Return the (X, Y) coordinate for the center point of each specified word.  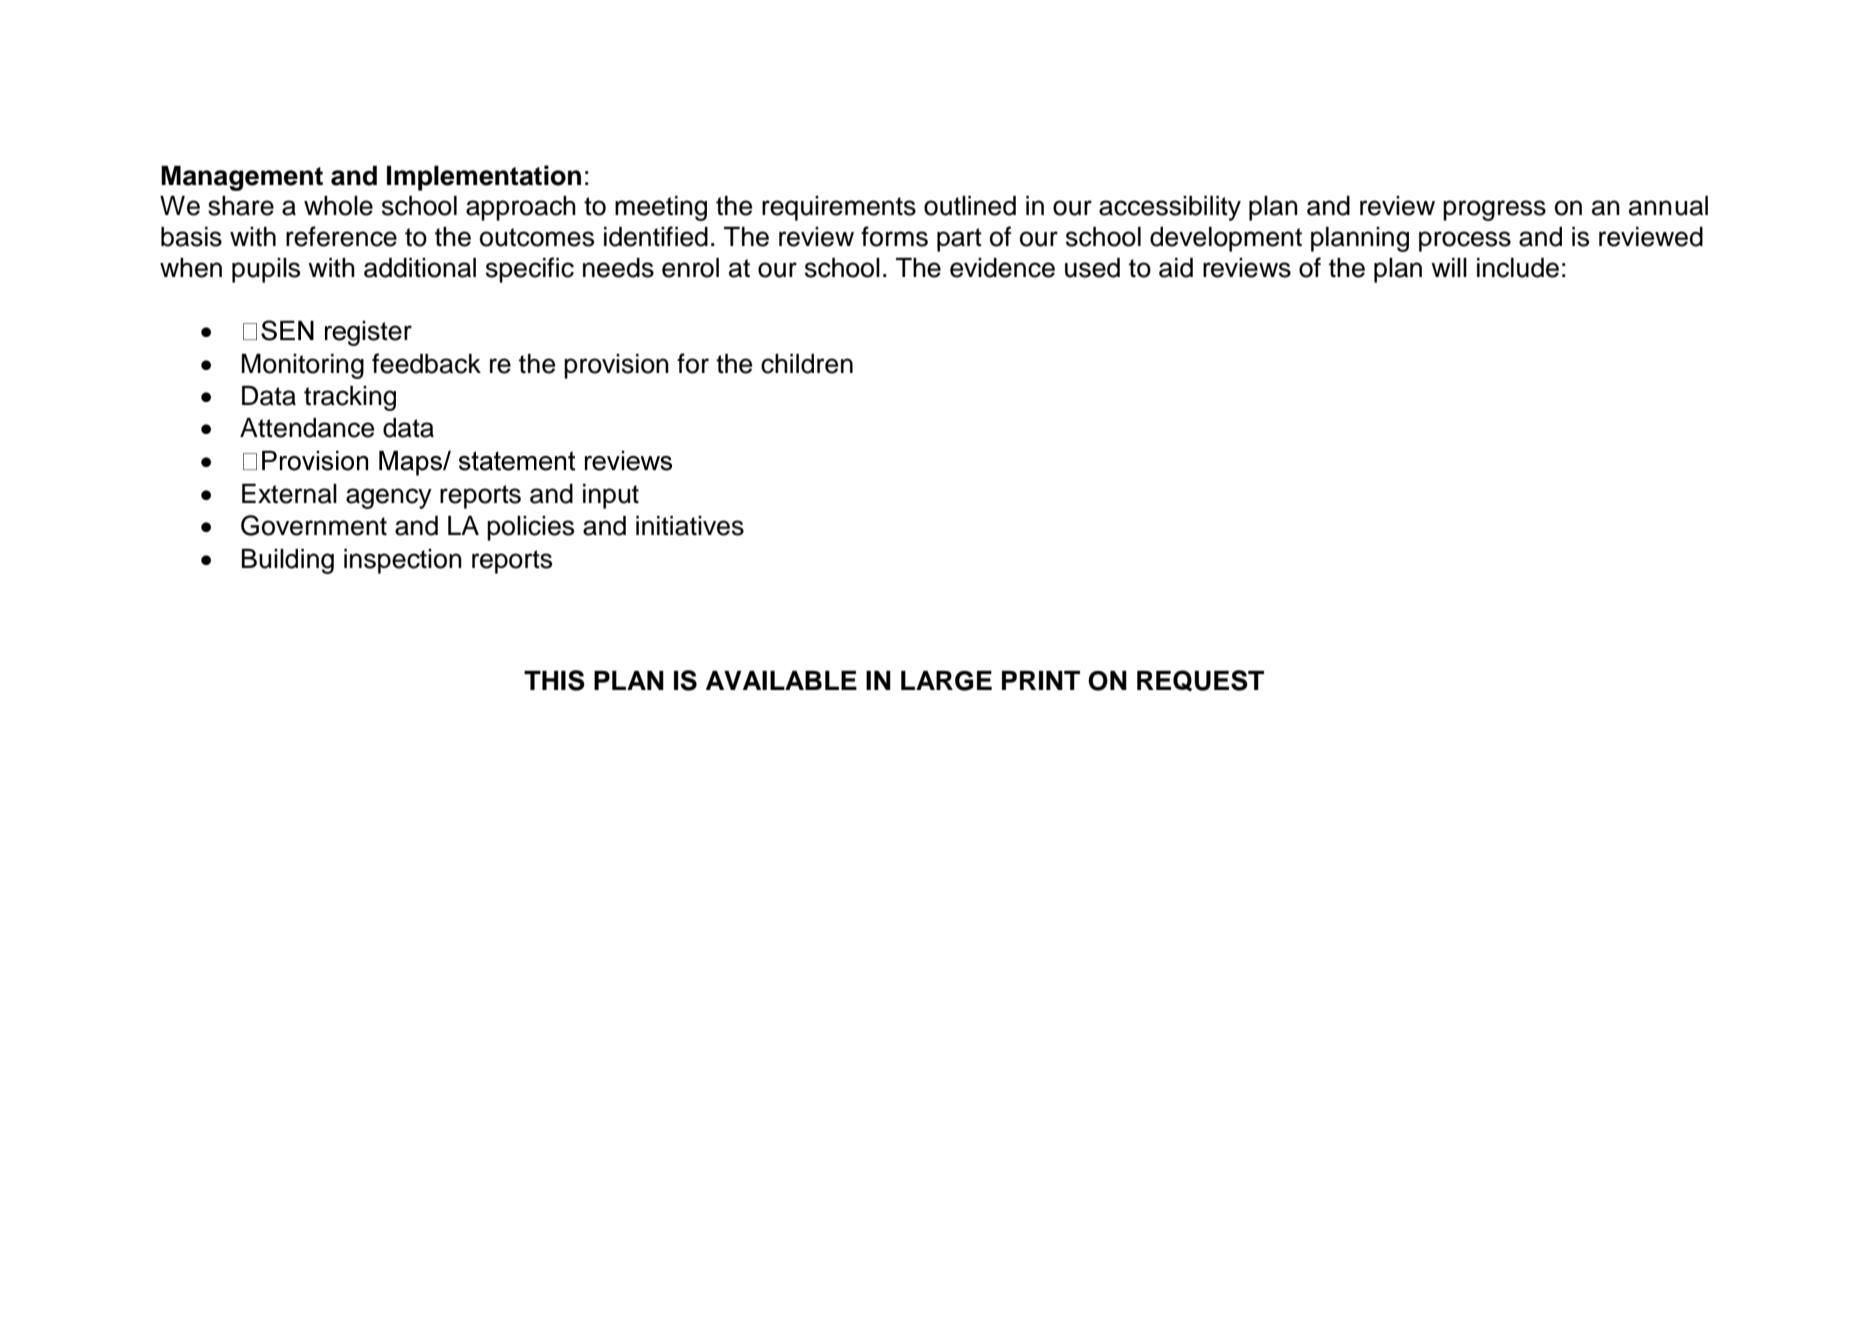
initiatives (690, 526)
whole (338, 206)
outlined (970, 206)
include (1518, 268)
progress (1494, 210)
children (807, 364)
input (611, 496)
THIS (554, 680)
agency (389, 498)
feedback (426, 363)
